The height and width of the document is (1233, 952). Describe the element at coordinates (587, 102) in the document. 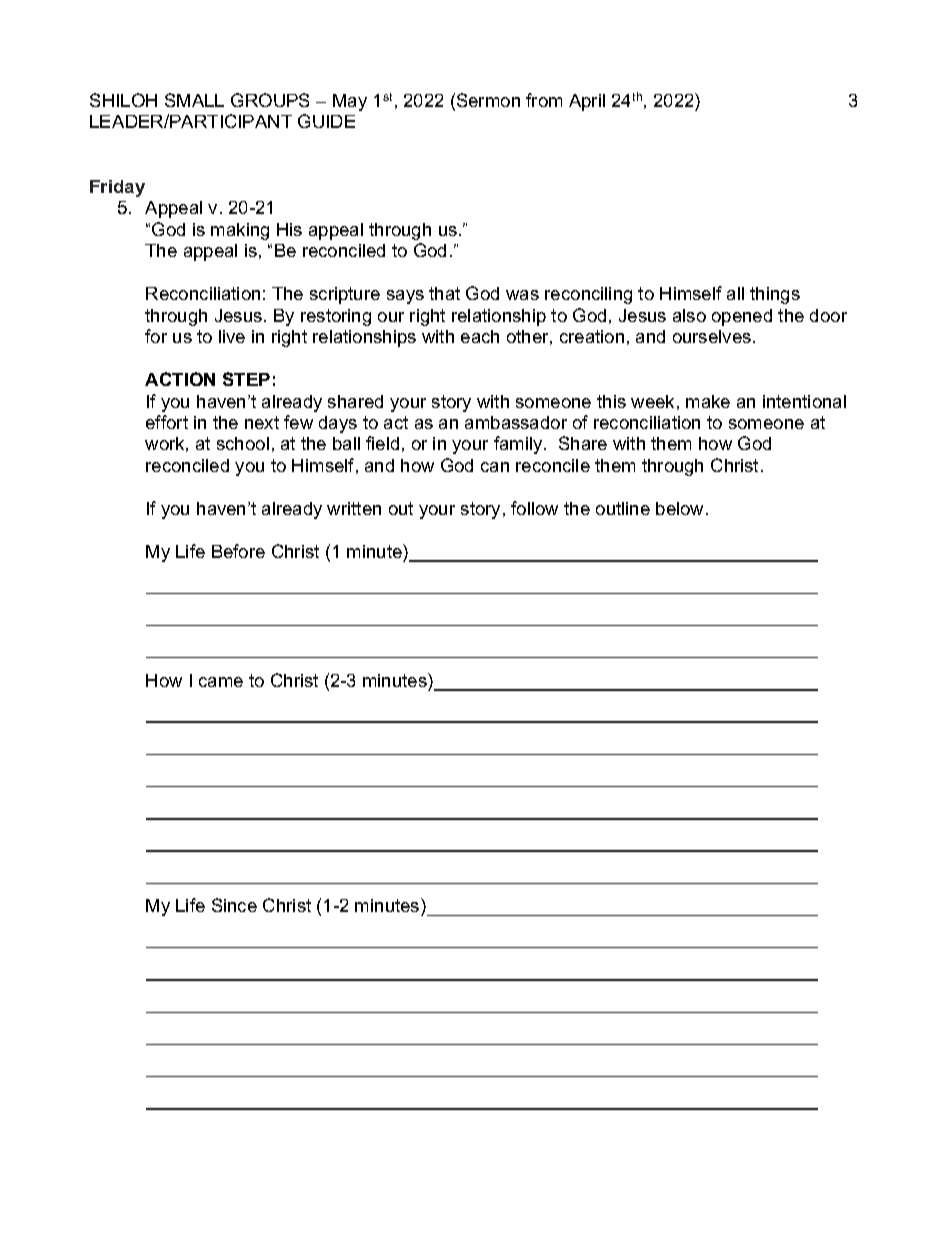

I see `April` at that location.
